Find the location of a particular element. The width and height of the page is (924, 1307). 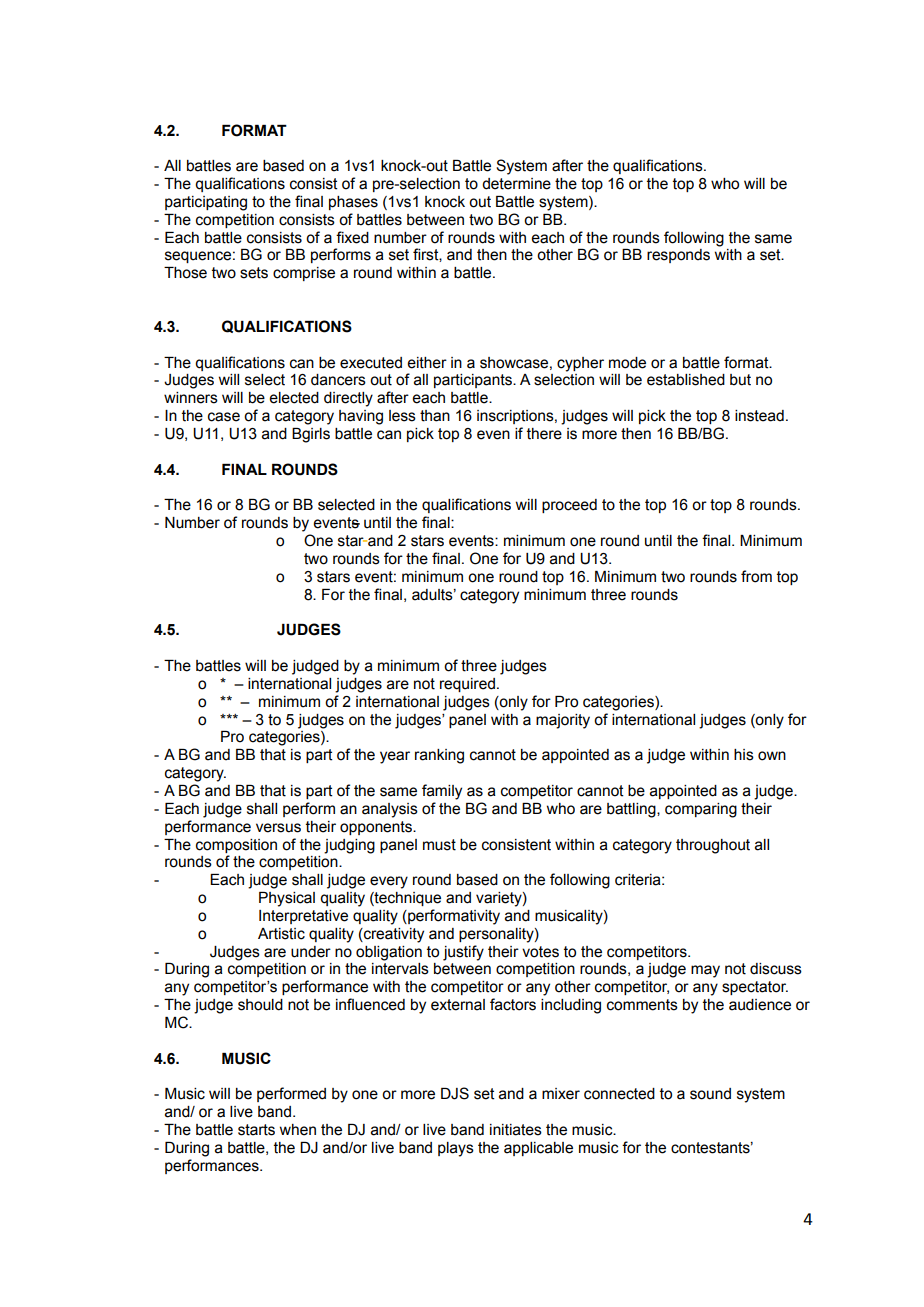

responds is located at coordinates (678, 256).
